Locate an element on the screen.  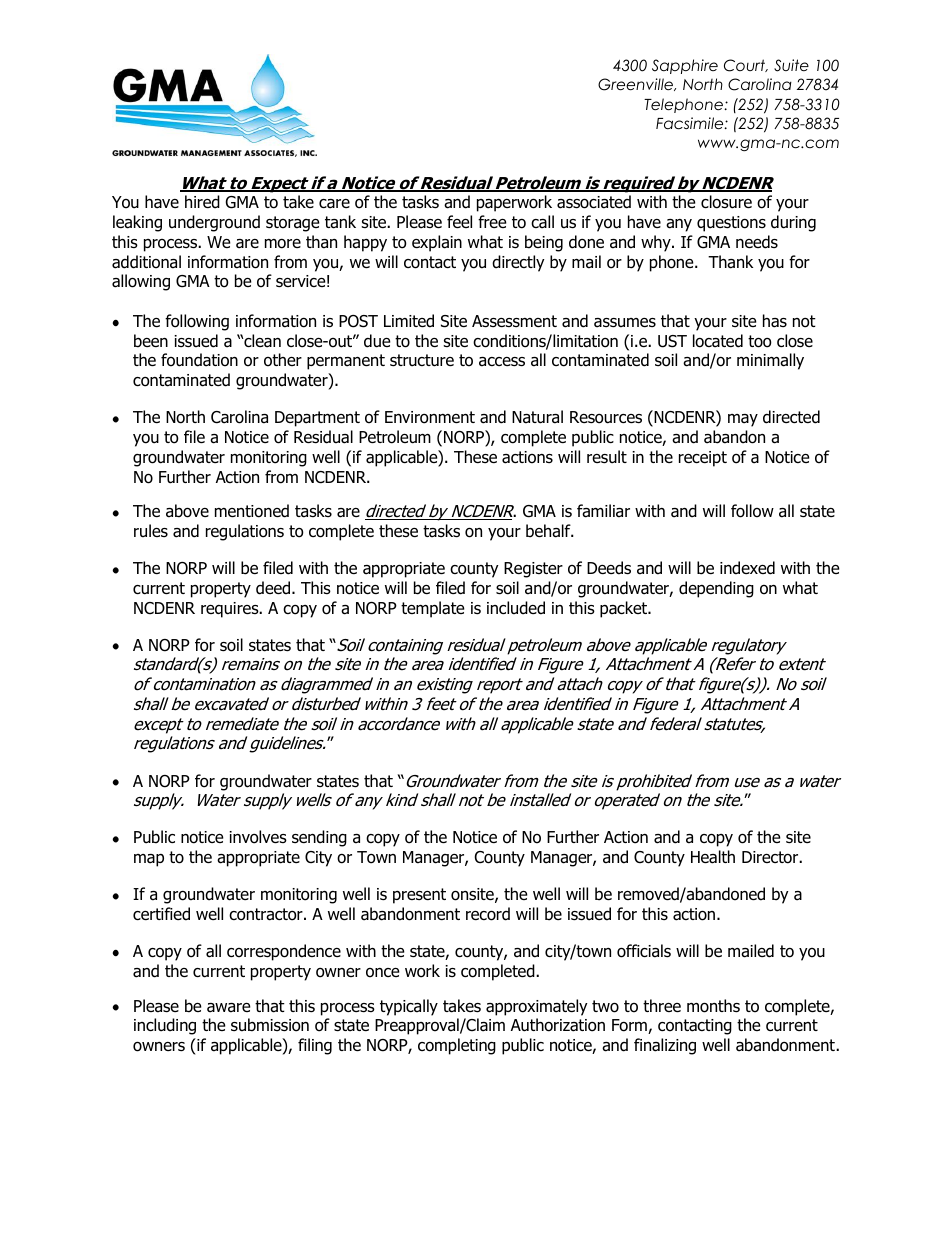
indexed is located at coordinates (747, 568).
